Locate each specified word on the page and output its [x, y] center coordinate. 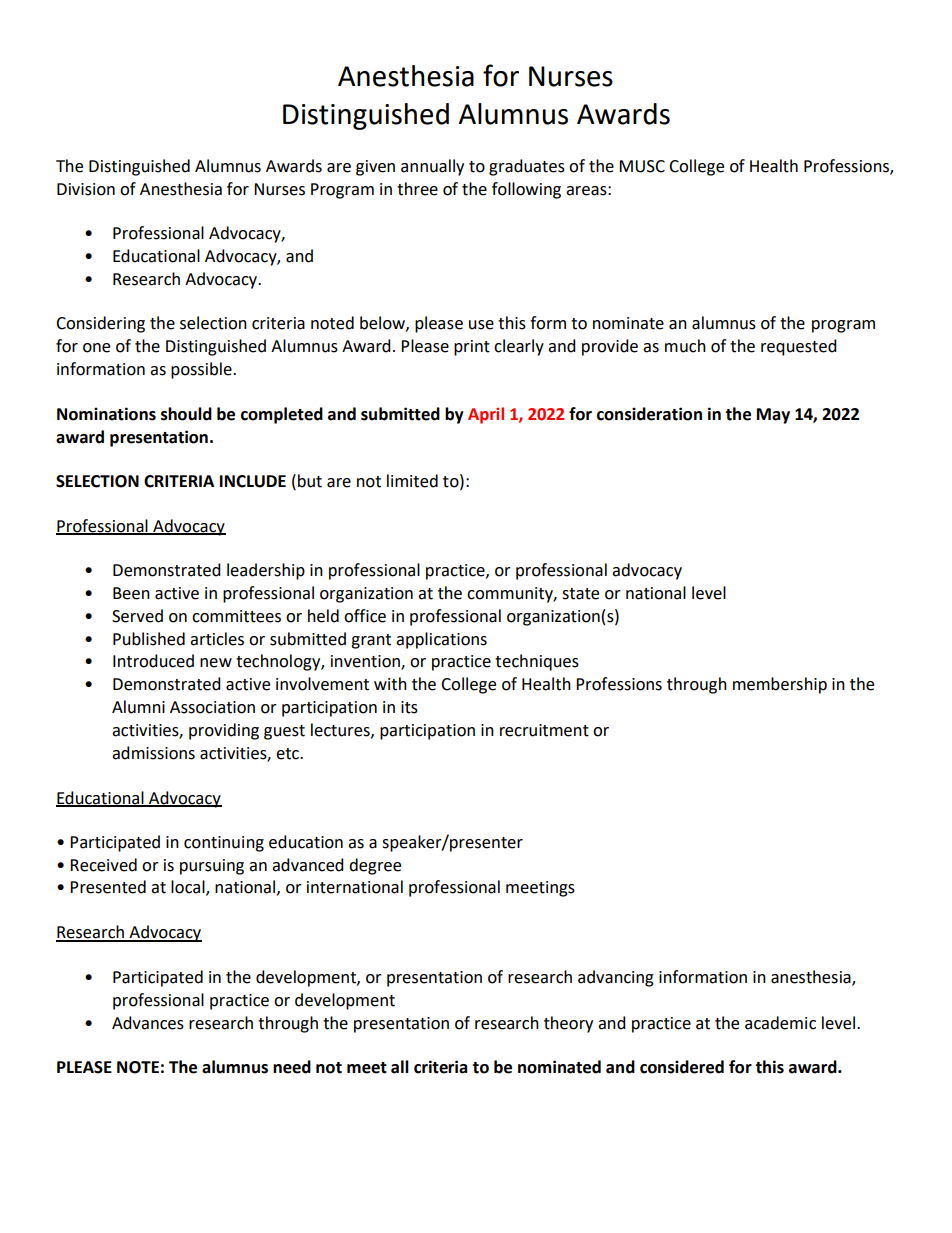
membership [780, 685]
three [417, 189]
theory [568, 1024]
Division [86, 189]
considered [682, 1067]
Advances [148, 1023]
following [526, 190]
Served [137, 616]
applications [441, 640]
